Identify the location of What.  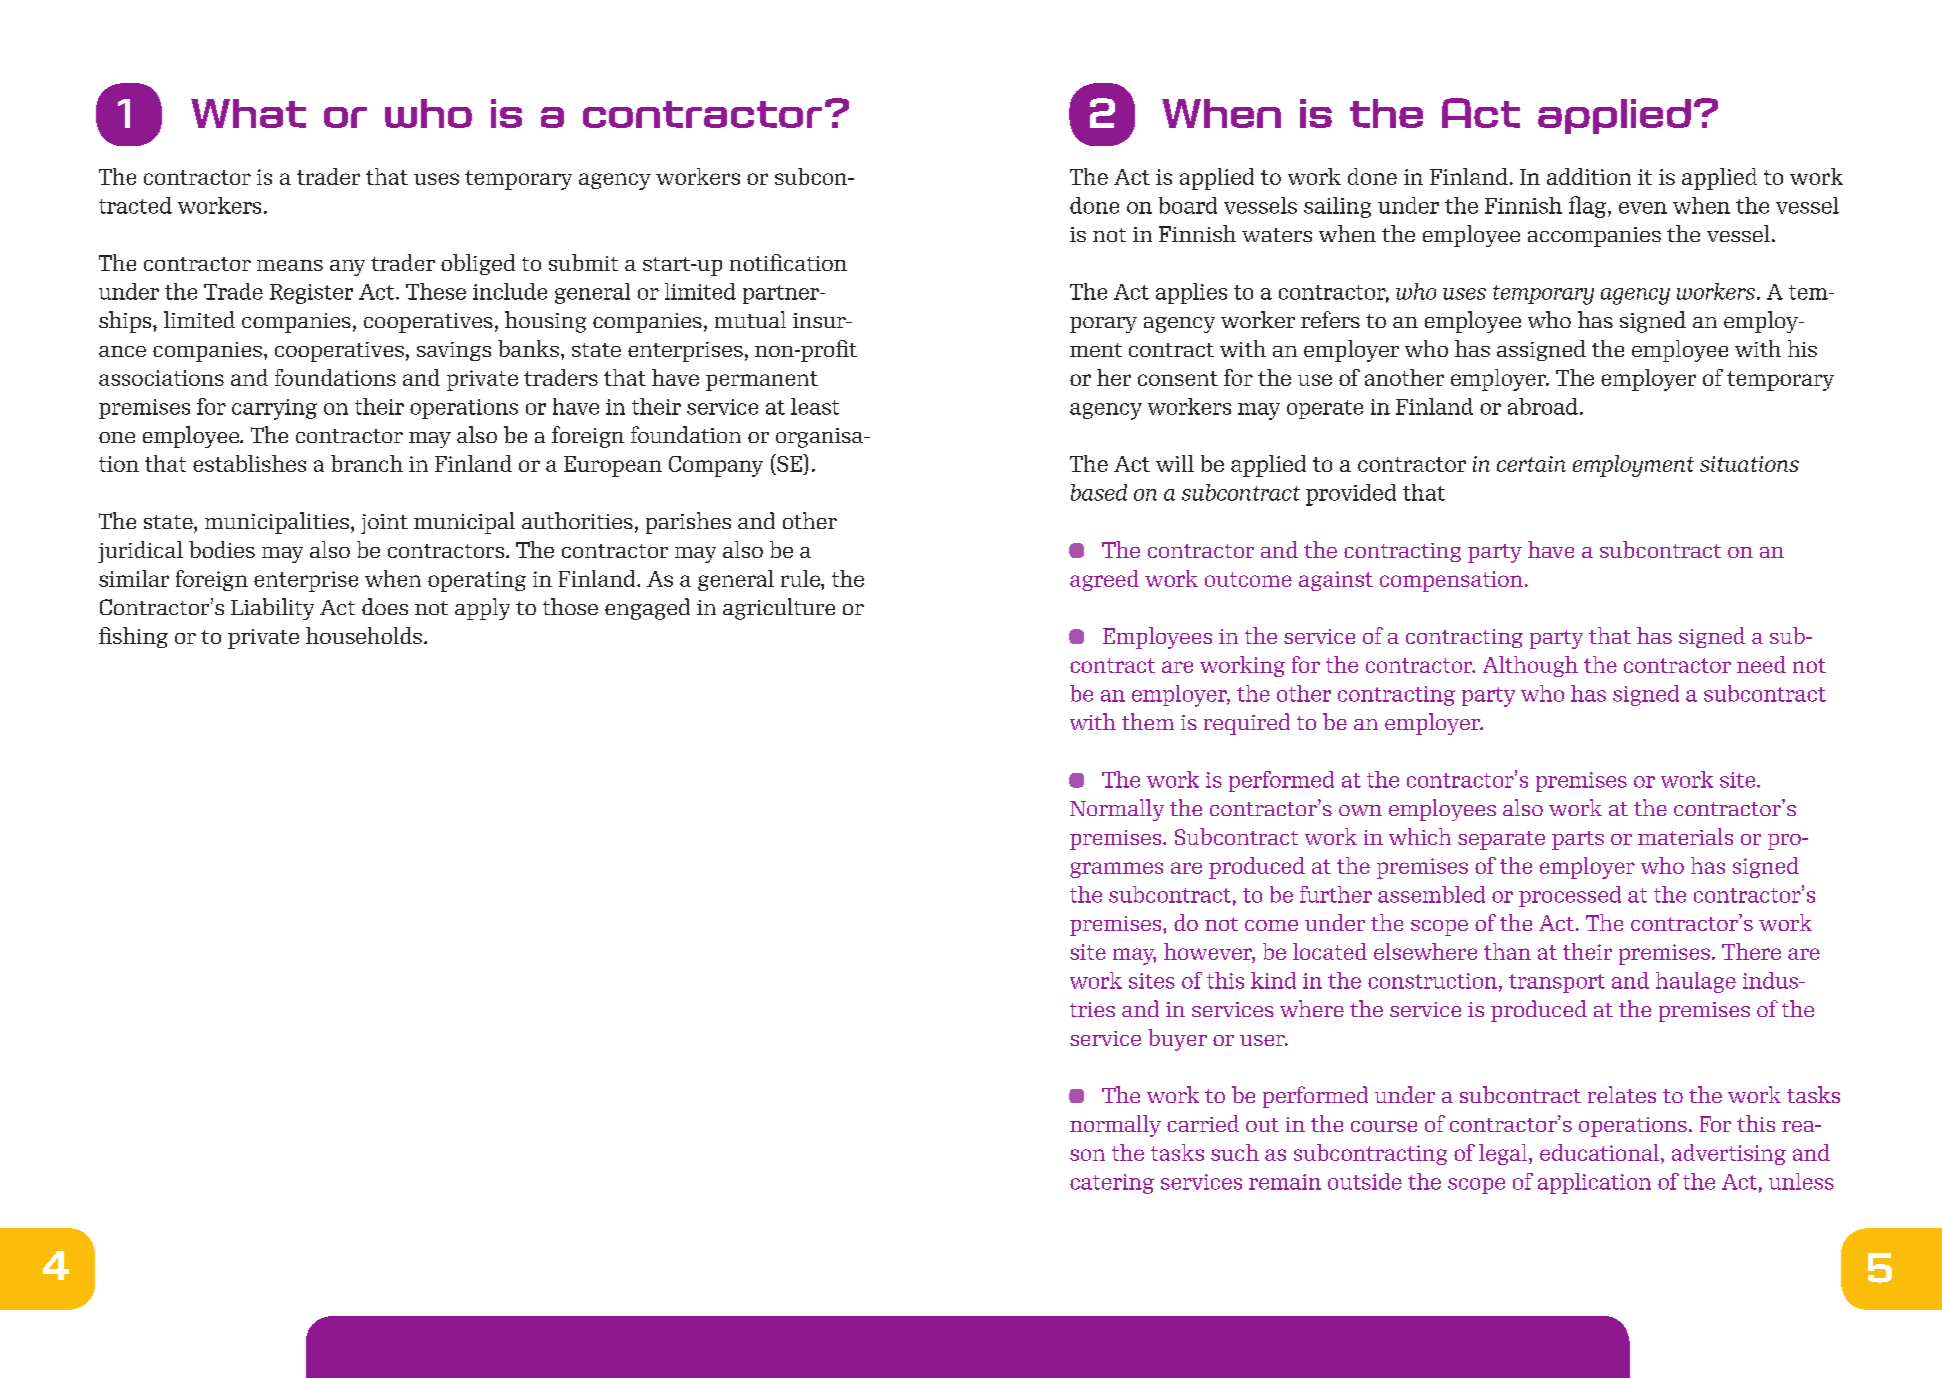
(248, 113).
